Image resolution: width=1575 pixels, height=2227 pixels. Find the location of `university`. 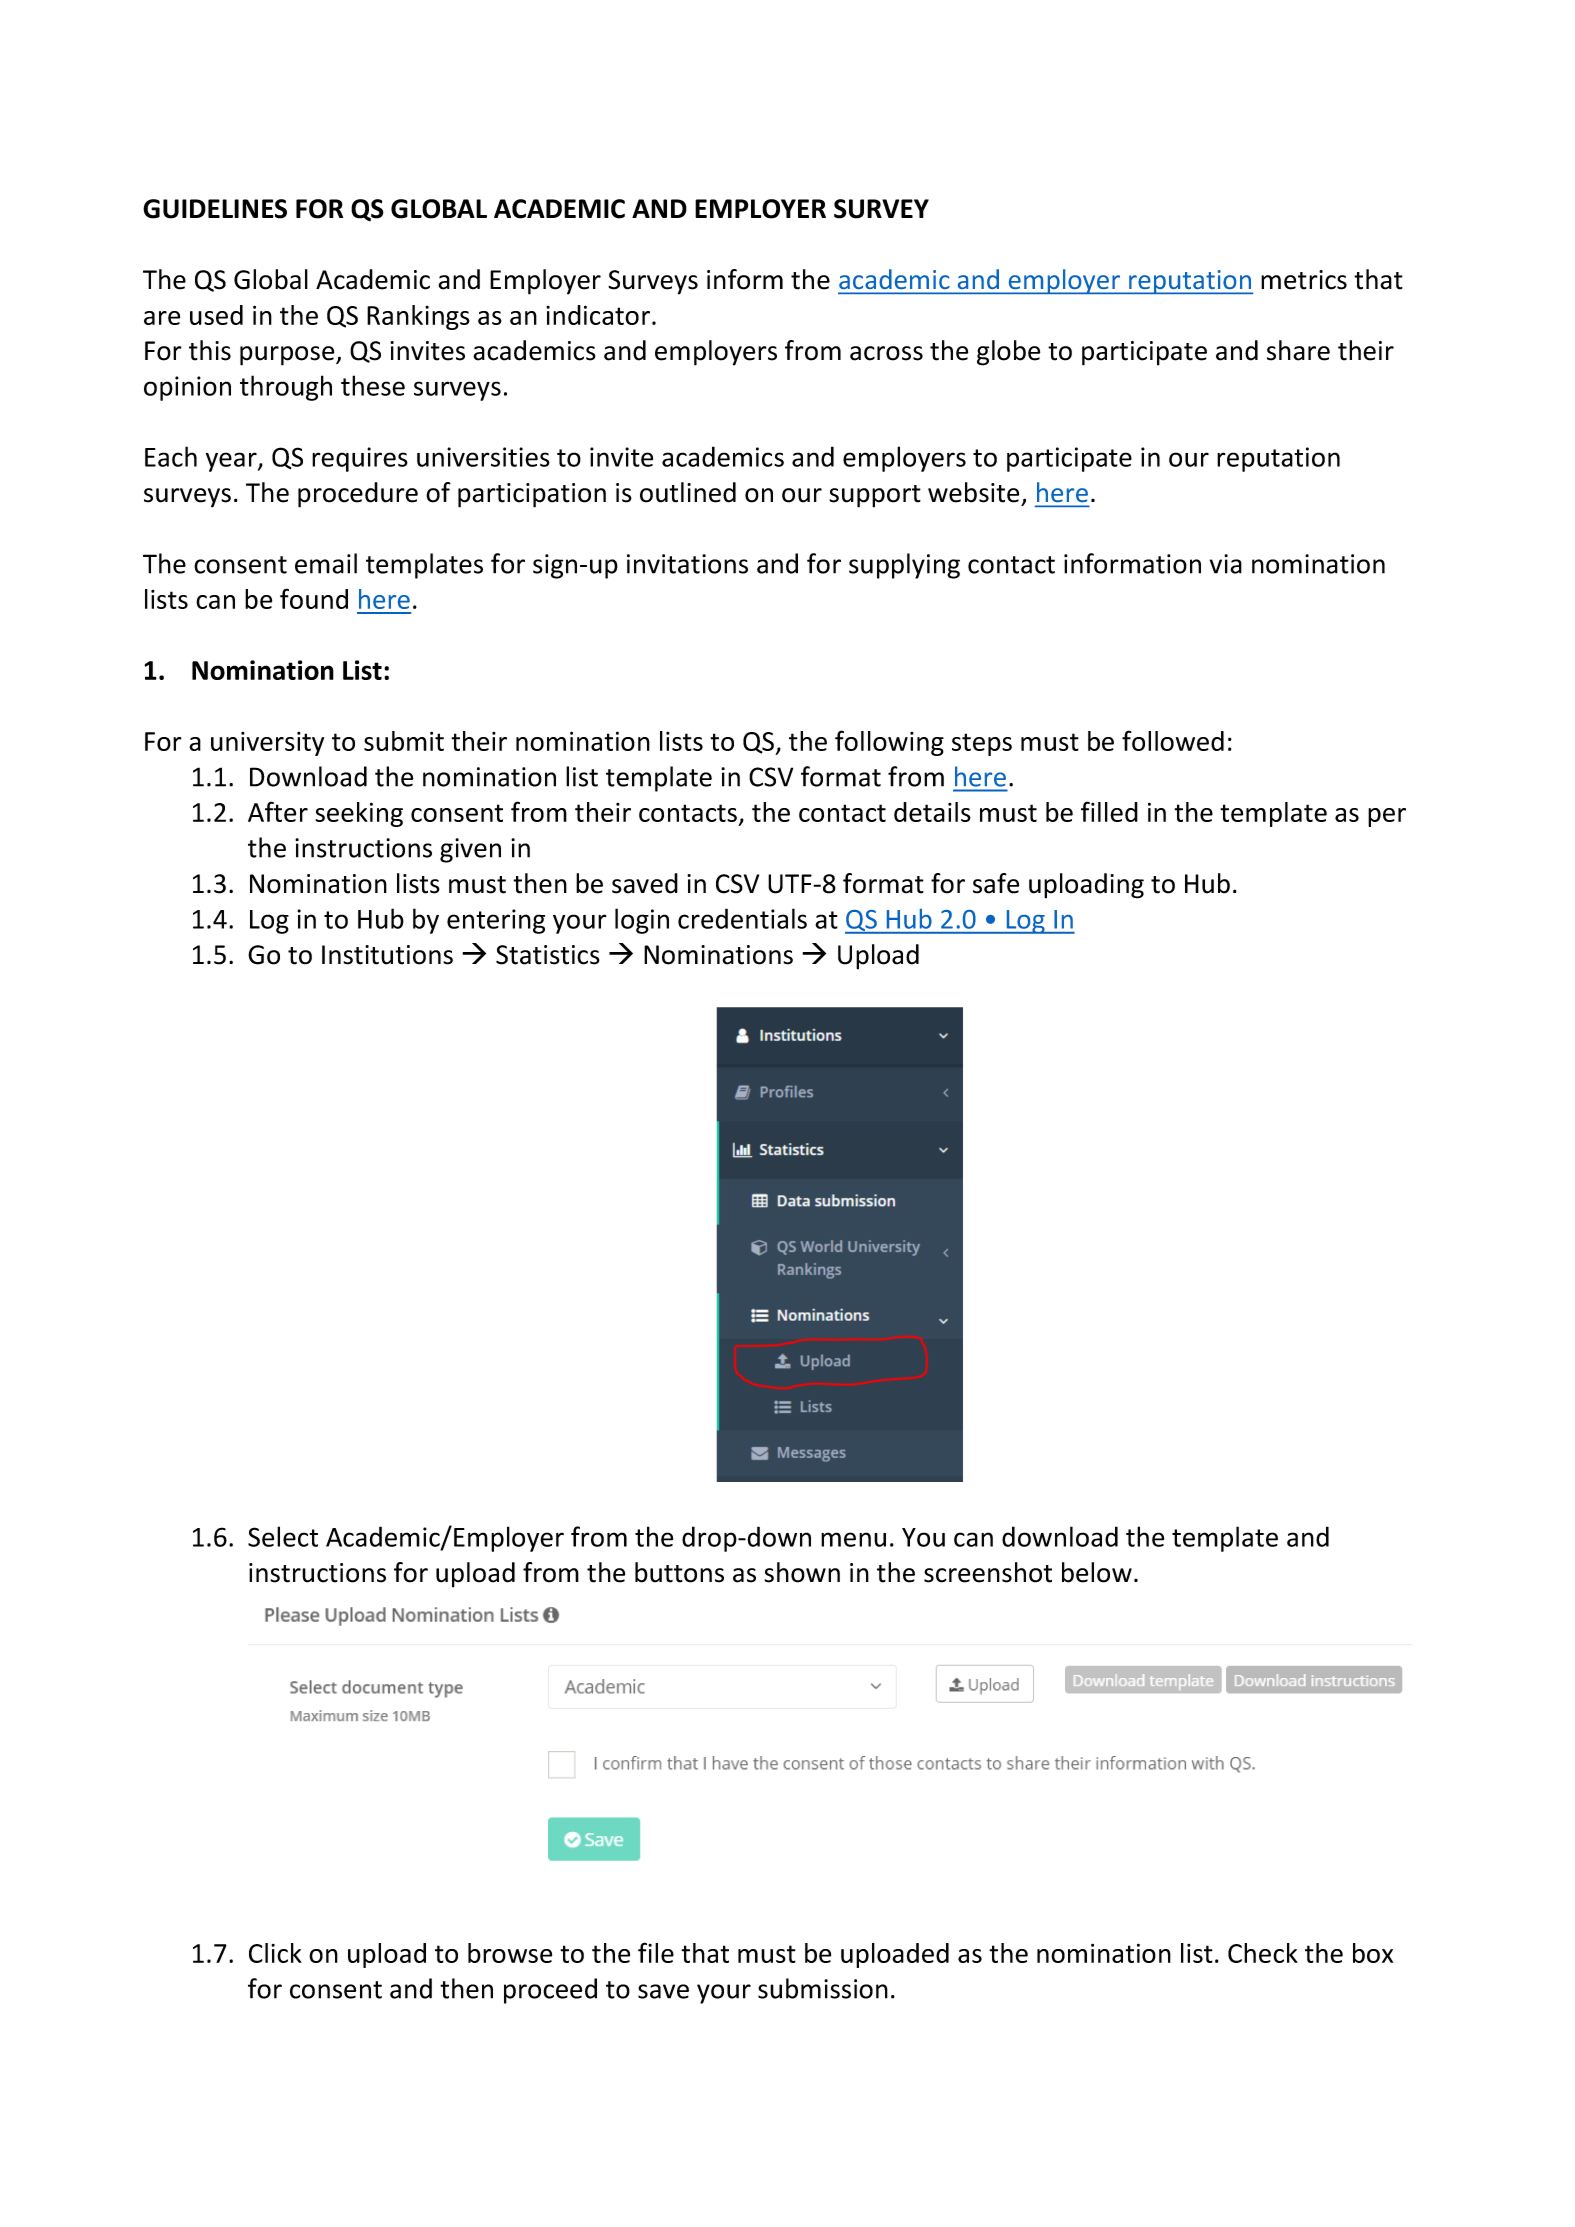

university is located at coordinates (267, 744).
